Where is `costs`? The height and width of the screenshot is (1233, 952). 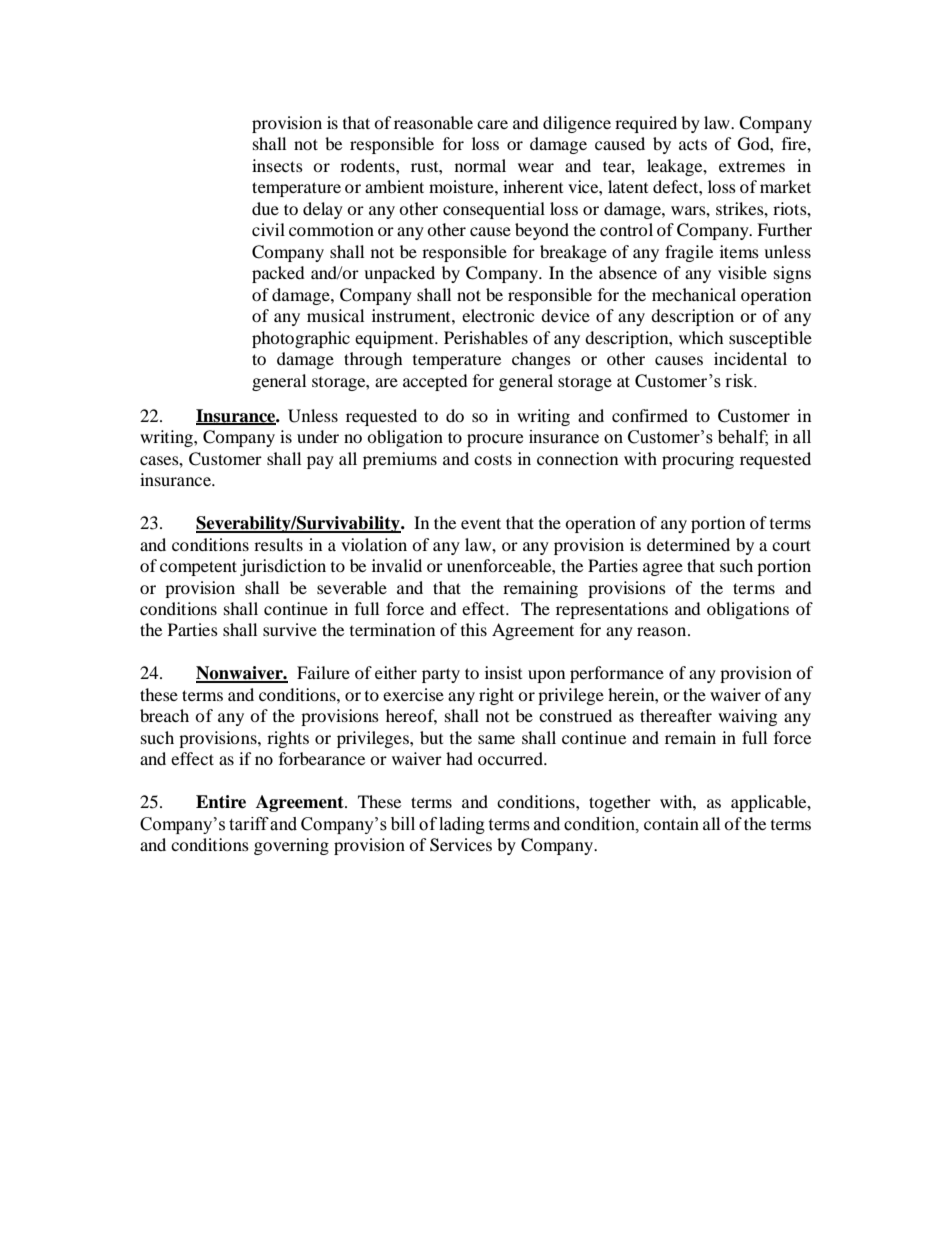
costs is located at coordinates (493, 460).
